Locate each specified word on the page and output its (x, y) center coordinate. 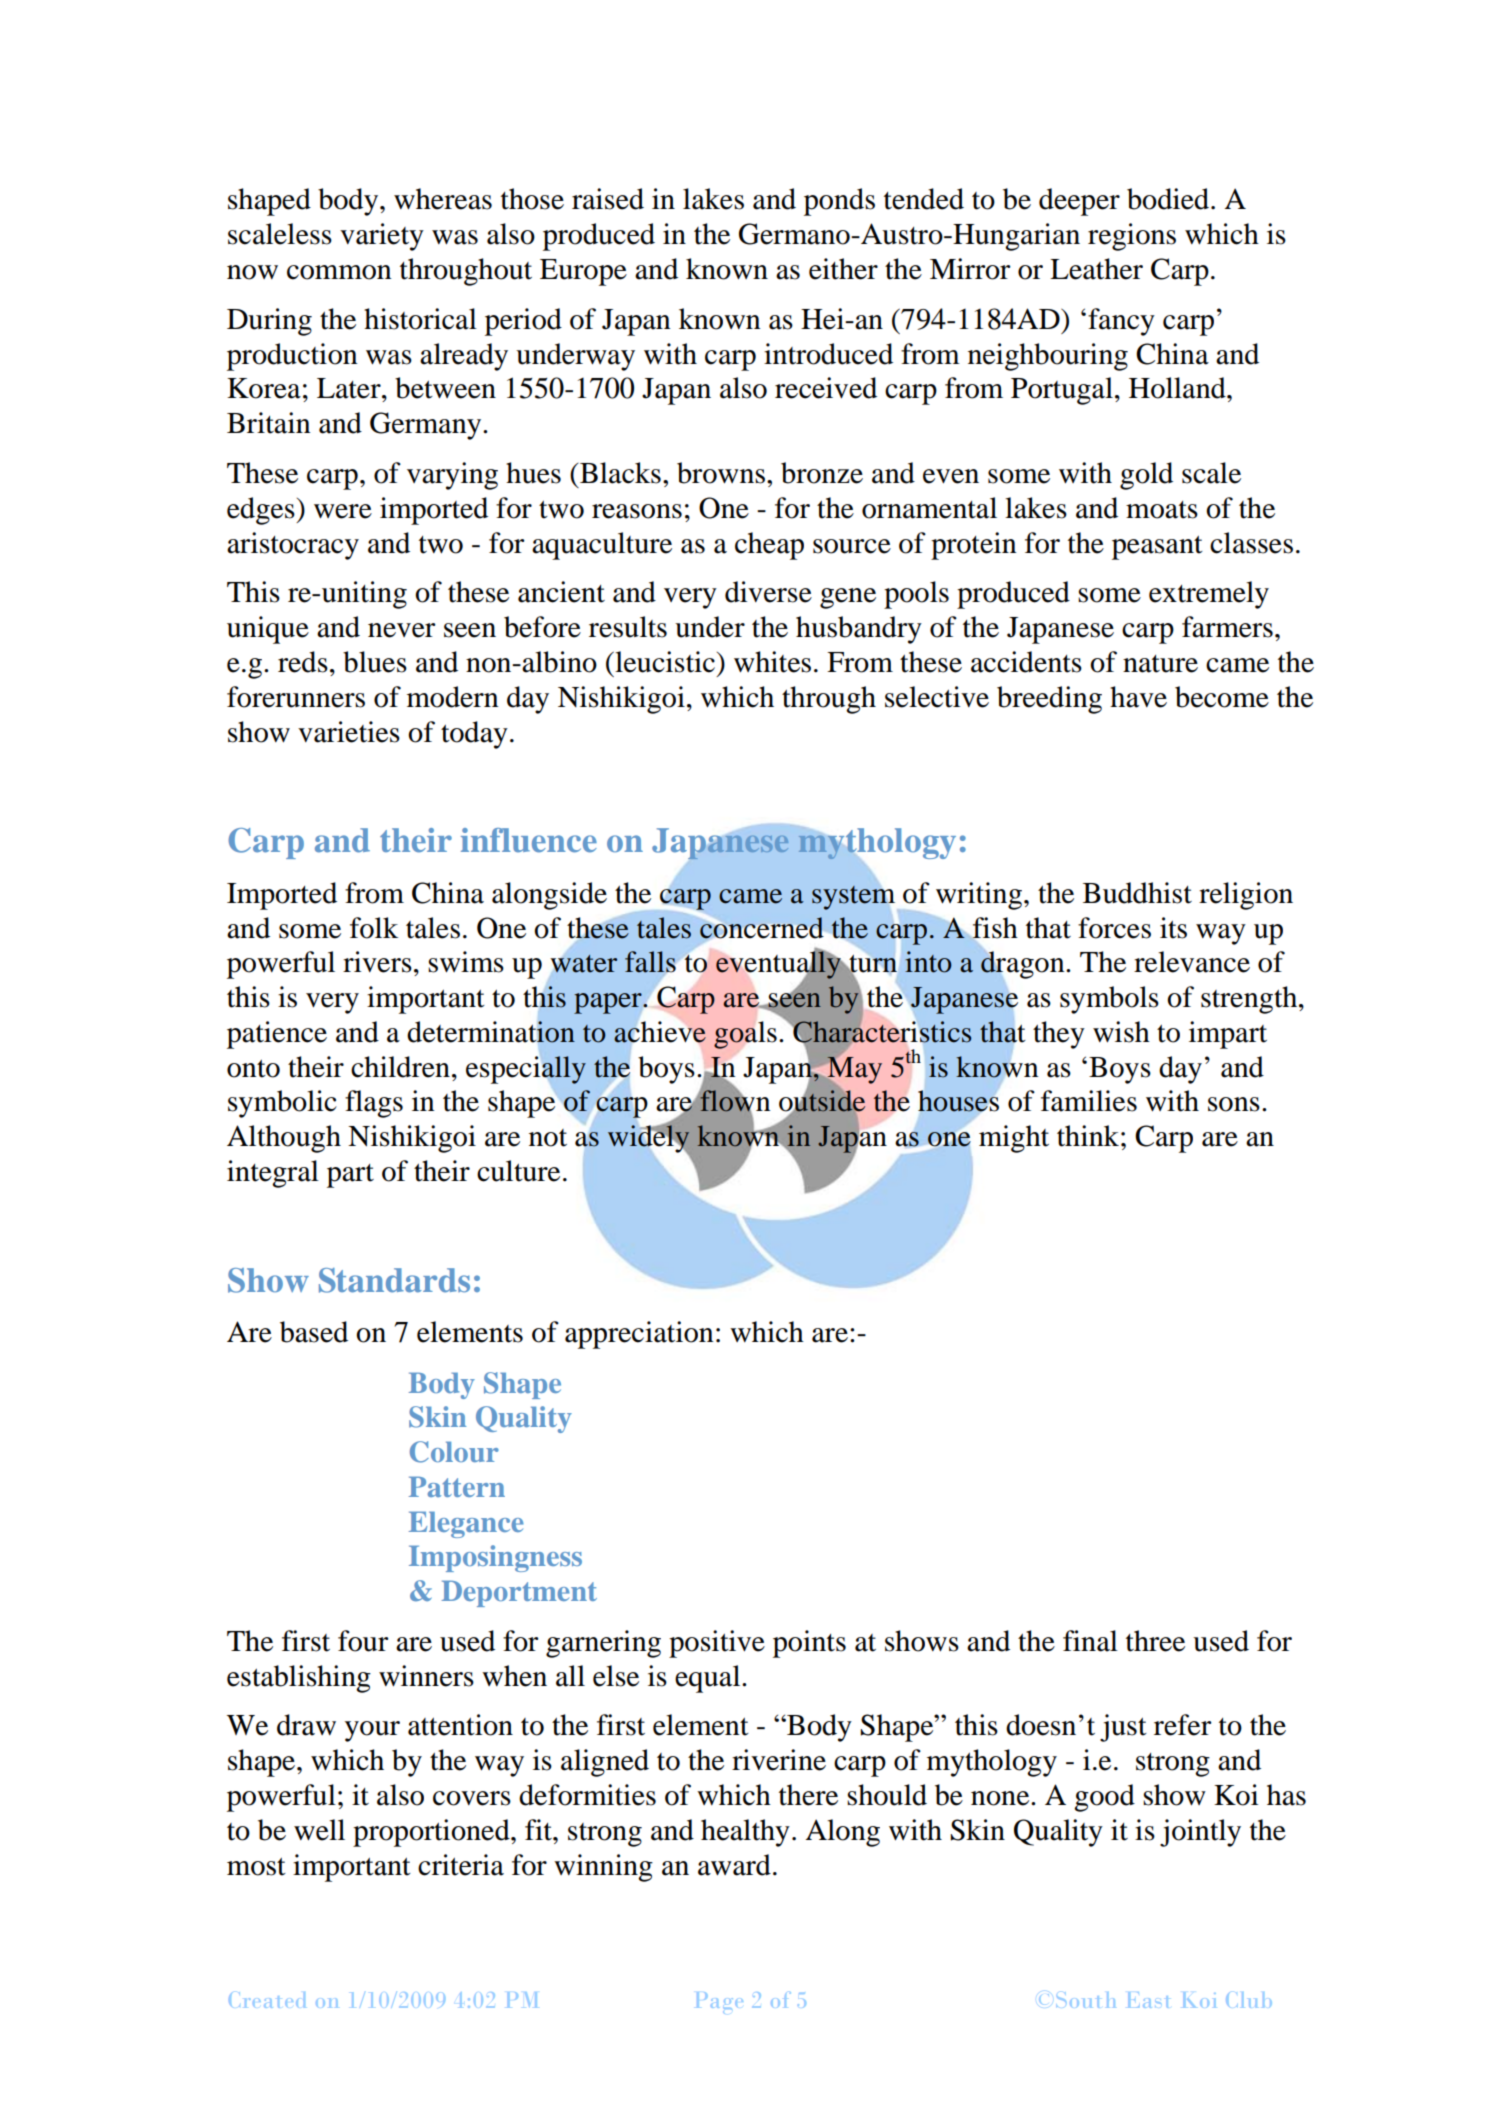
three (1155, 1641)
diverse (768, 592)
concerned (761, 928)
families (1089, 1101)
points (809, 1644)
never (402, 630)
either (843, 269)
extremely (1209, 595)
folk (374, 928)
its (1173, 928)
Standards (394, 1280)
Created (267, 2000)
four (363, 1641)
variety (382, 237)
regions (1132, 237)
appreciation (639, 1335)
